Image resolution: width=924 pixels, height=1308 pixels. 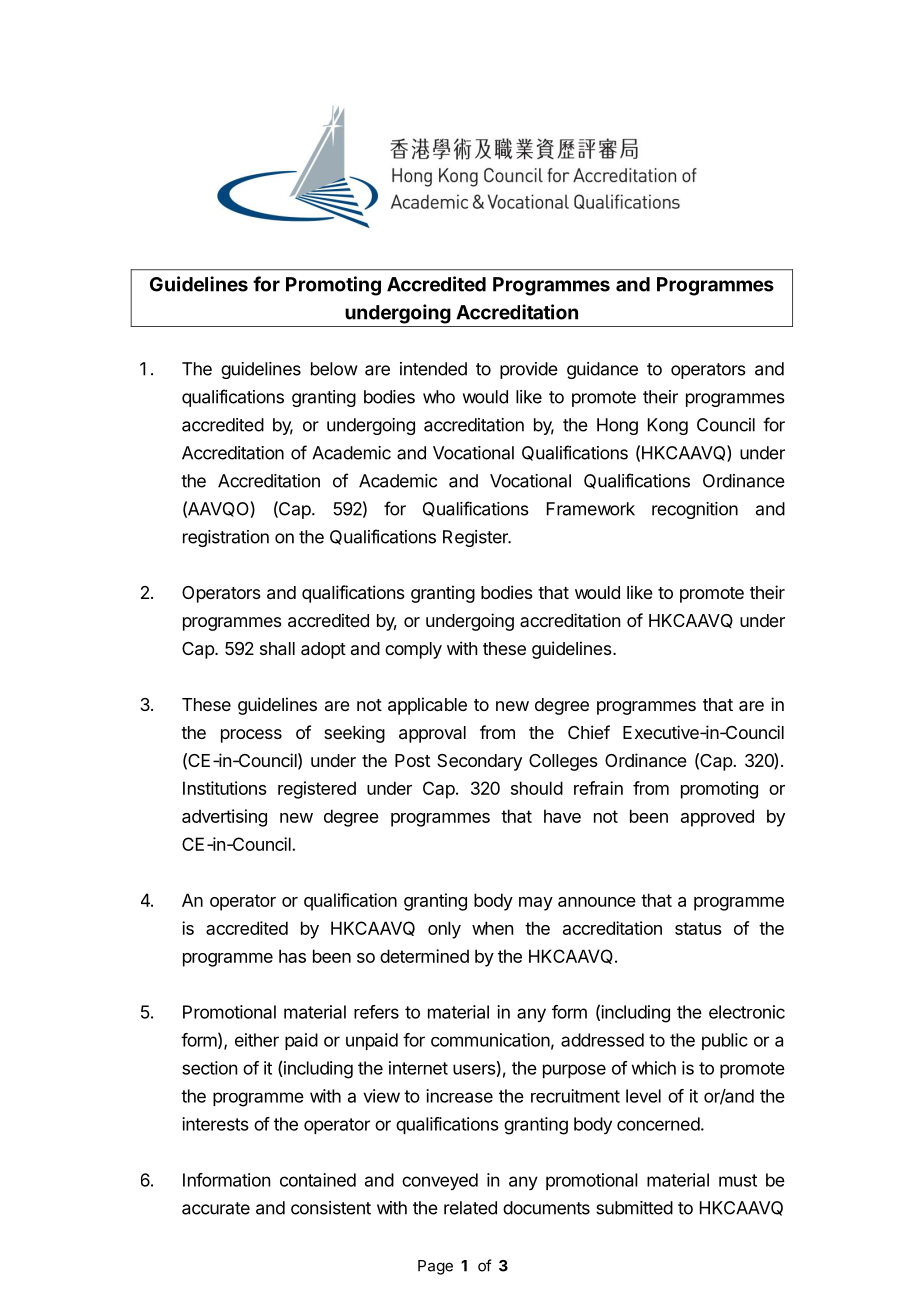 What do you see at coordinates (479, 762) in the image?
I see `Secondary` at bounding box center [479, 762].
